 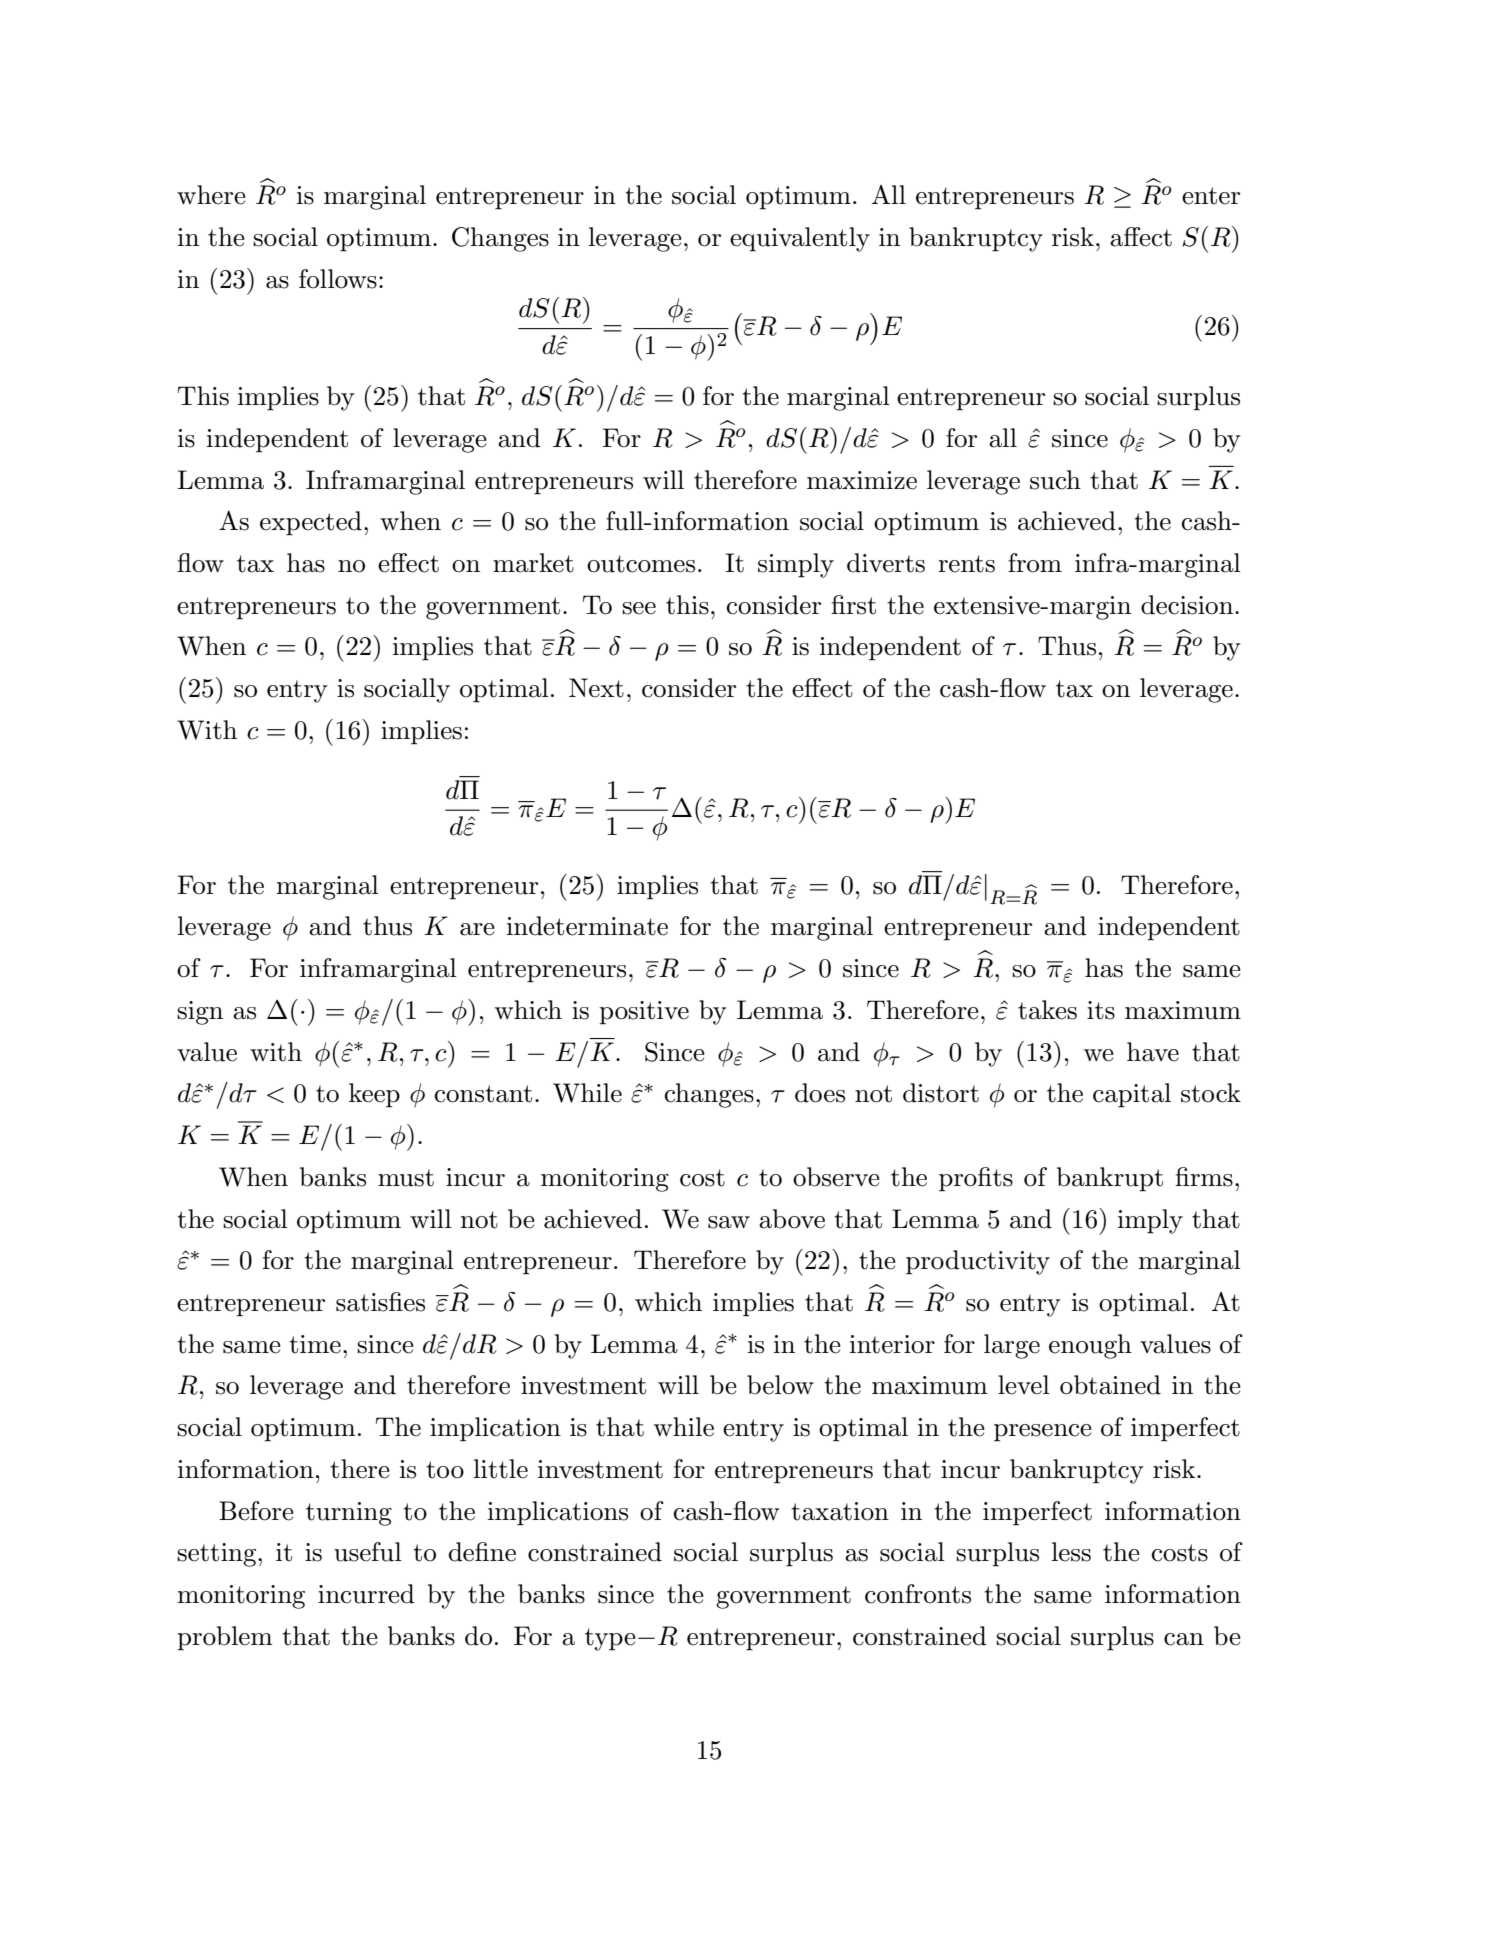 I want to click on decision, so click(x=1188, y=605).
